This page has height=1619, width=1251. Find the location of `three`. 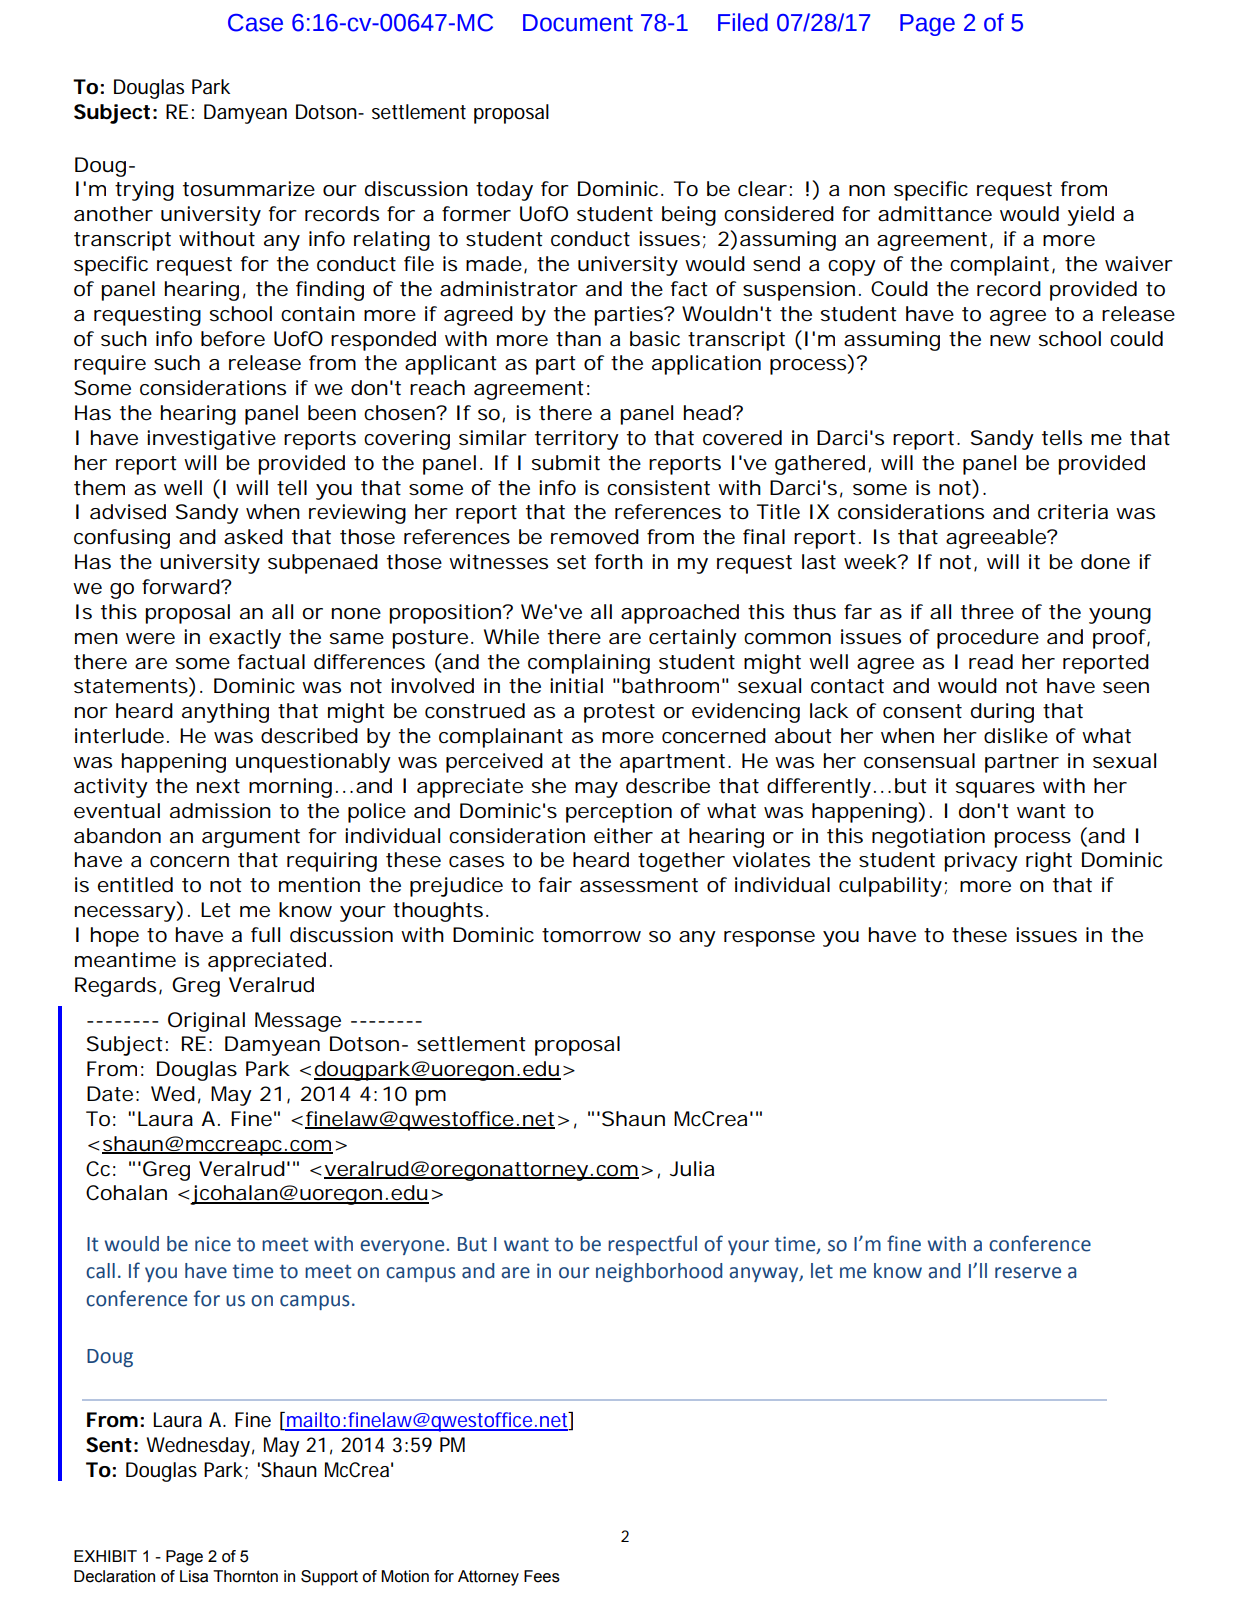

three is located at coordinates (987, 612).
